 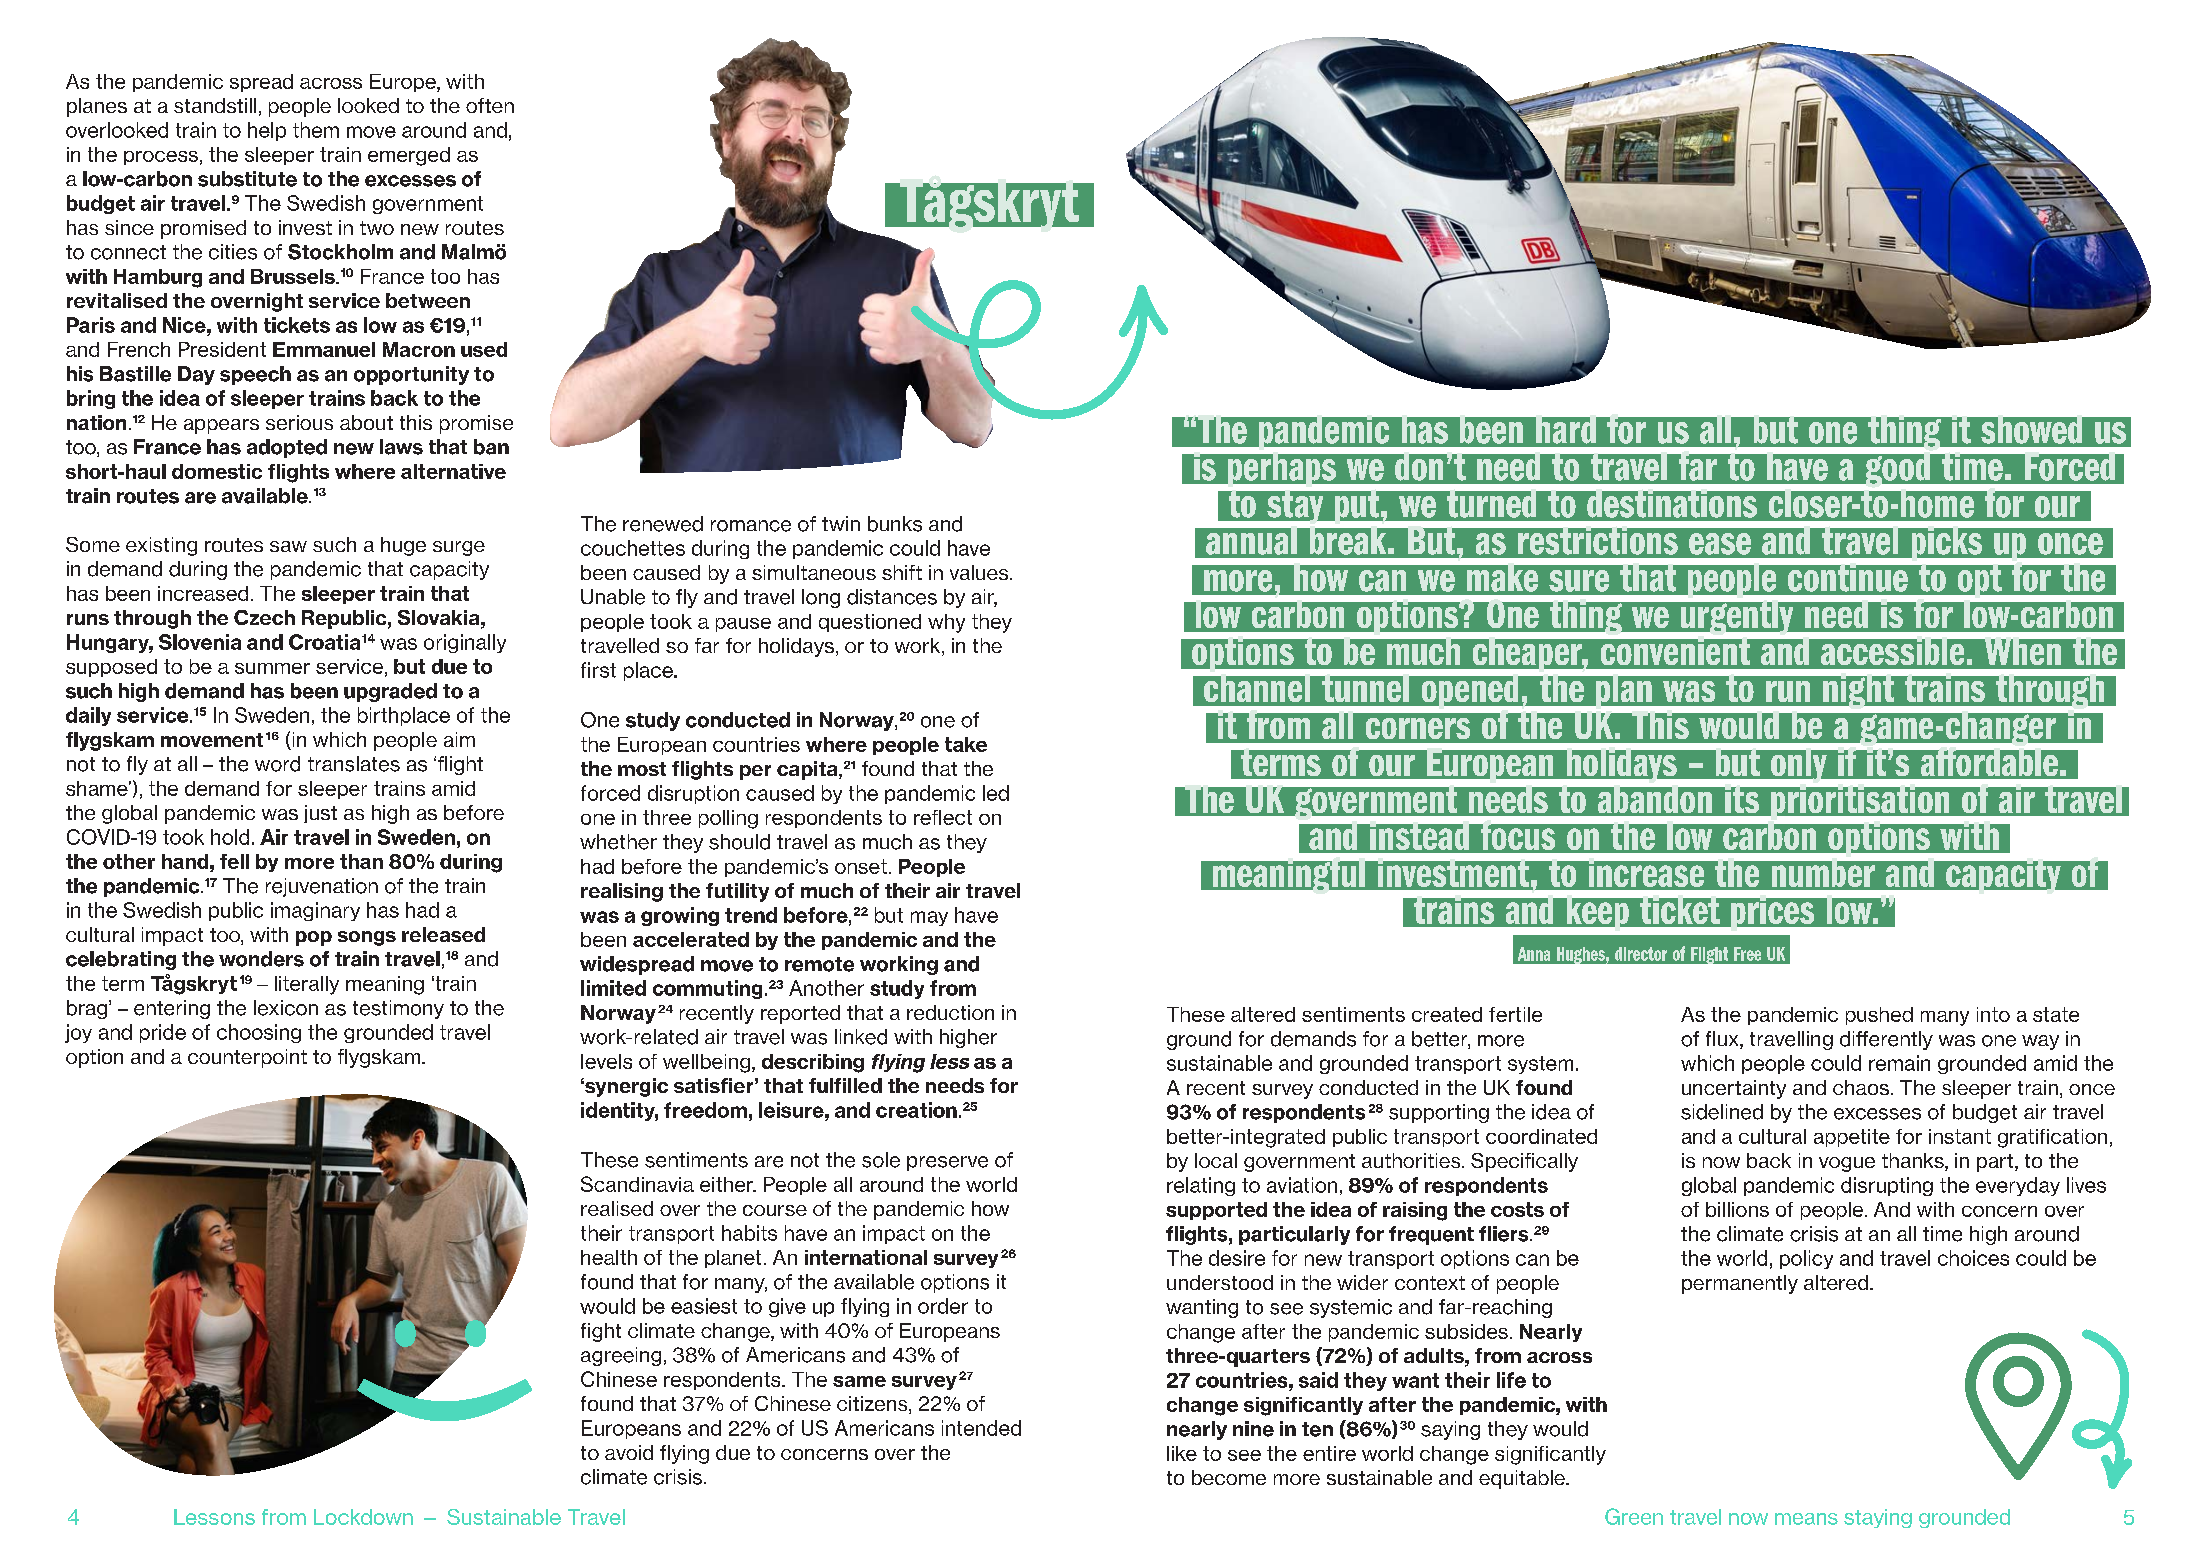 What do you see at coordinates (363, 1517) in the image?
I see `Lockdown` at bounding box center [363, 1517].
